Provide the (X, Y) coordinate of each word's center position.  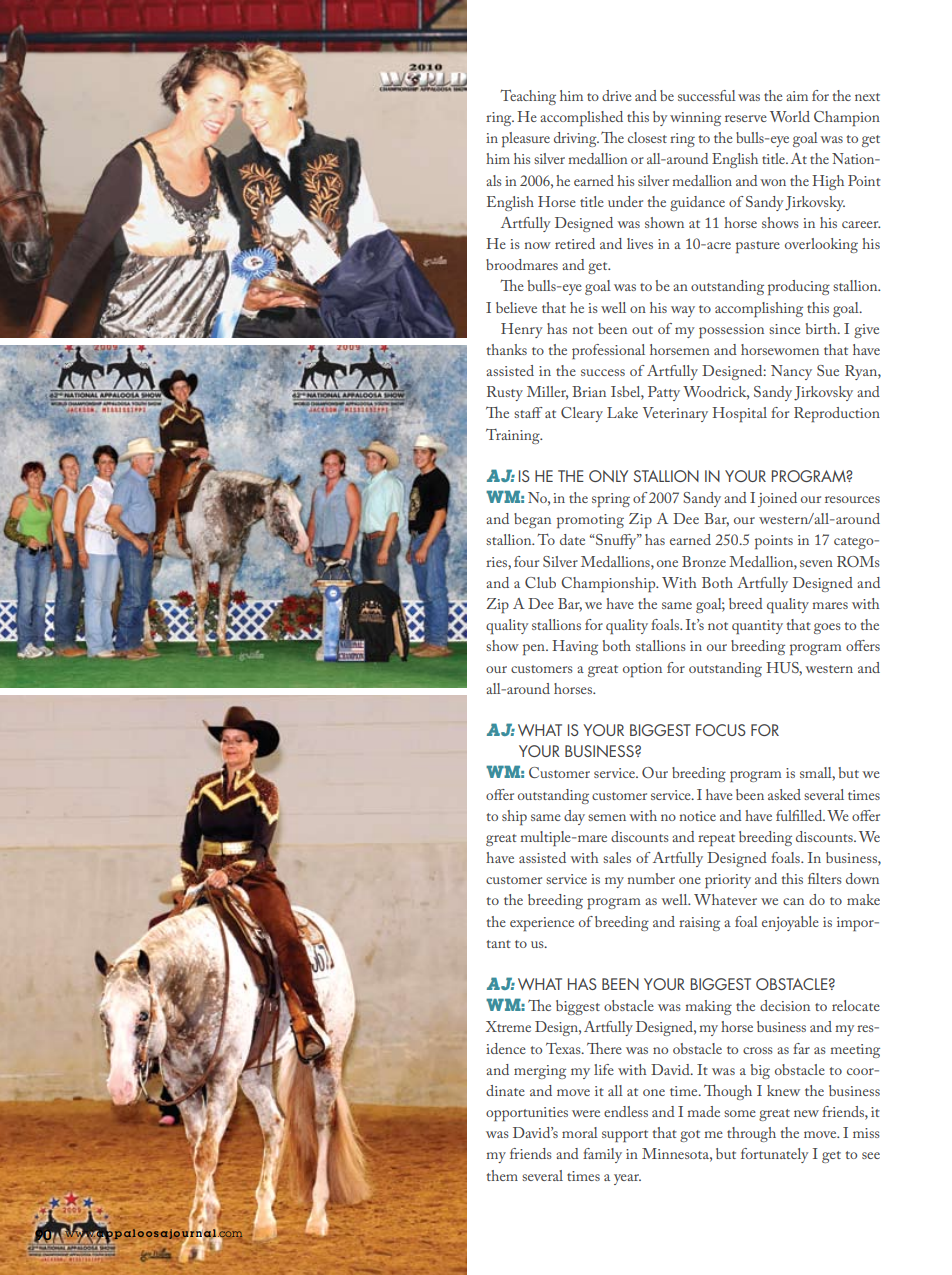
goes (827, 628)
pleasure (526, 139)
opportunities (527, 1114)
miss (866, 1133)
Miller (547, 393)
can (793, 901)
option (642, 670)
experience (542, 924)
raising (699, 924)
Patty (664, 393)
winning (695, 119)
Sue (828, 370)
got (690, 1136)
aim (797, 96)
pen (535, 649)
